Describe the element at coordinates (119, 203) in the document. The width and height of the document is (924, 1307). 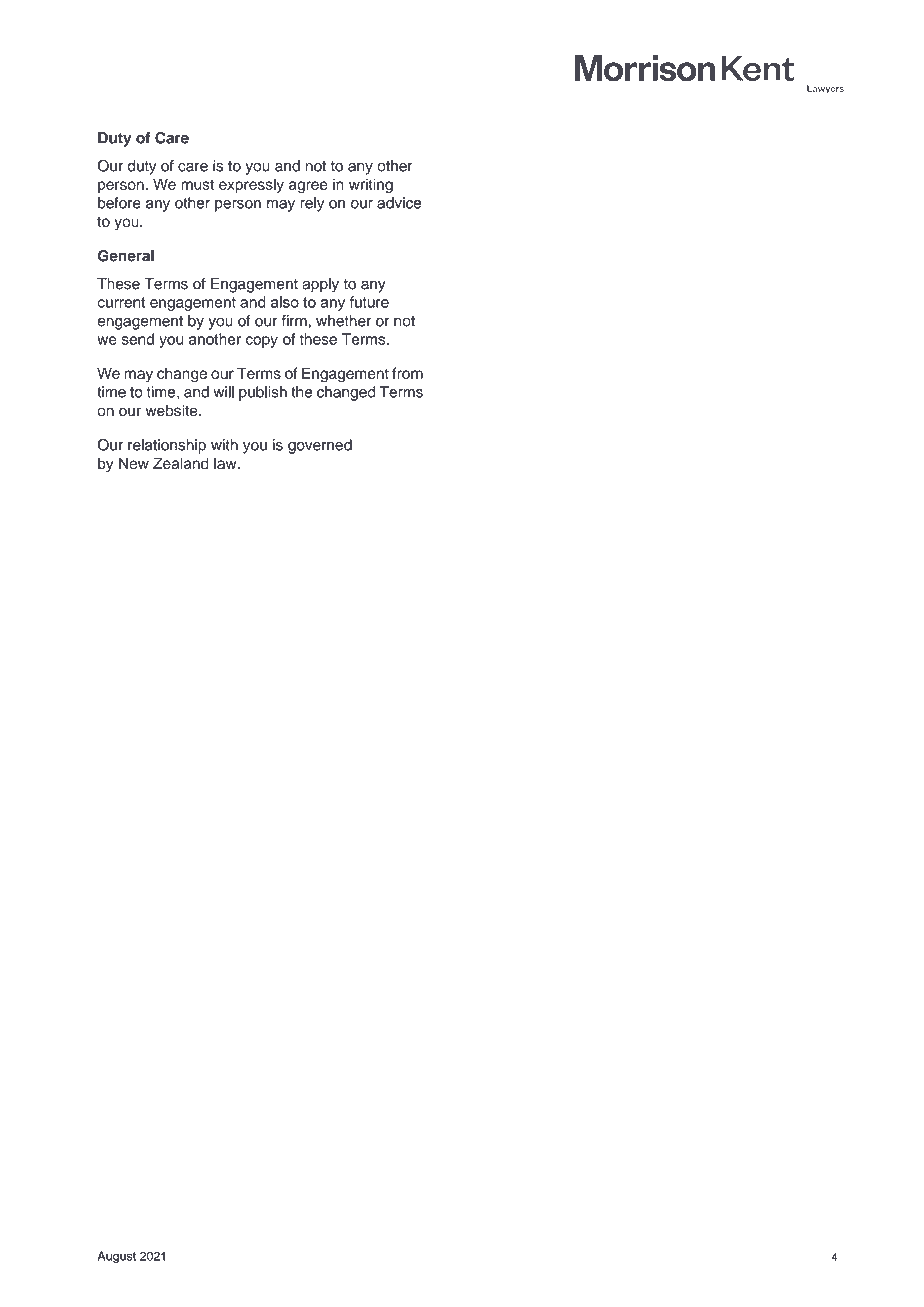
I see `before` at that location.
